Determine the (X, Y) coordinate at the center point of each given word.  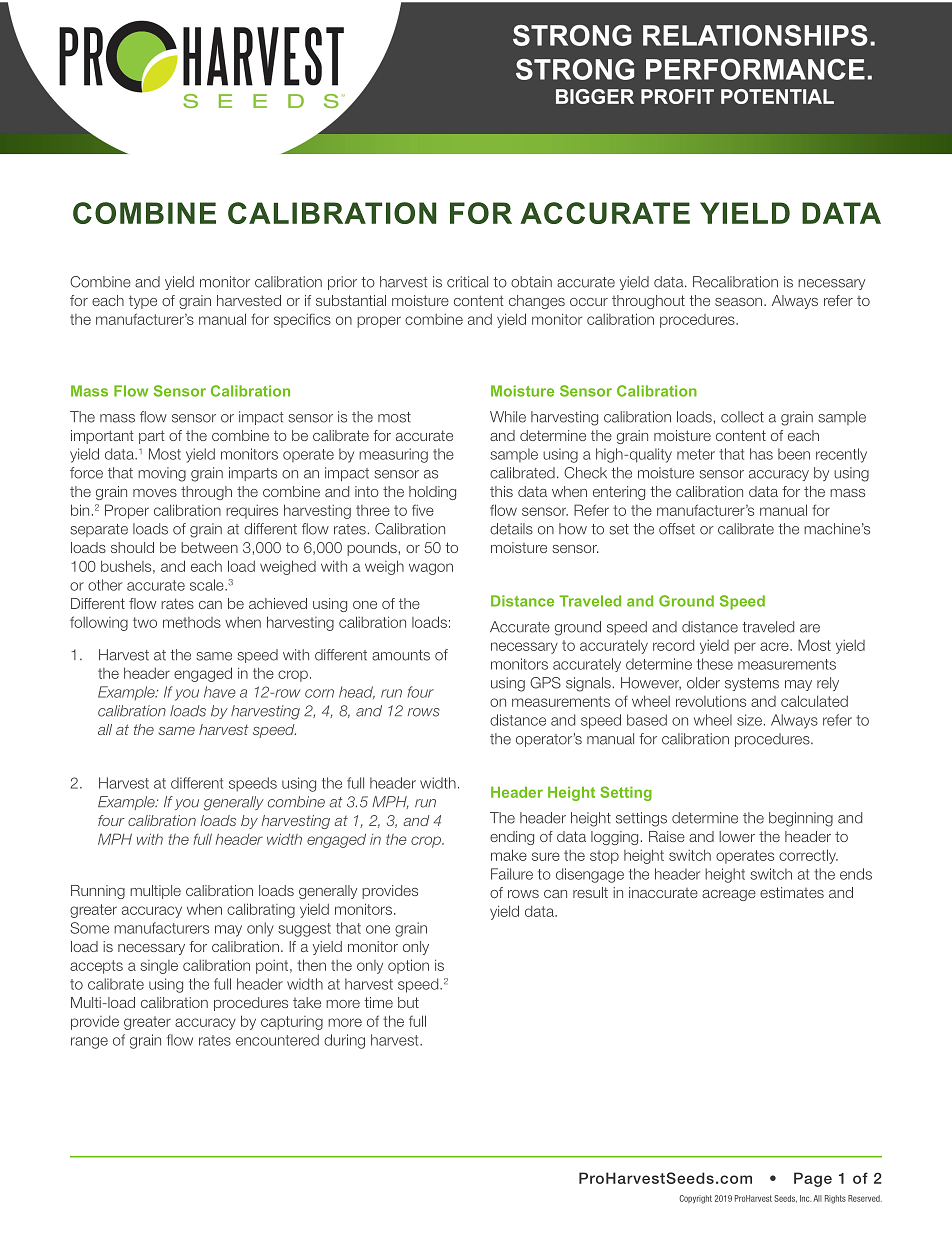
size (749, 720)
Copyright (695, 1199)
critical (467, 282)
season (740, 302)
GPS (545, 683)
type (143, 302)
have (220, 692)
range (89, 1043)
